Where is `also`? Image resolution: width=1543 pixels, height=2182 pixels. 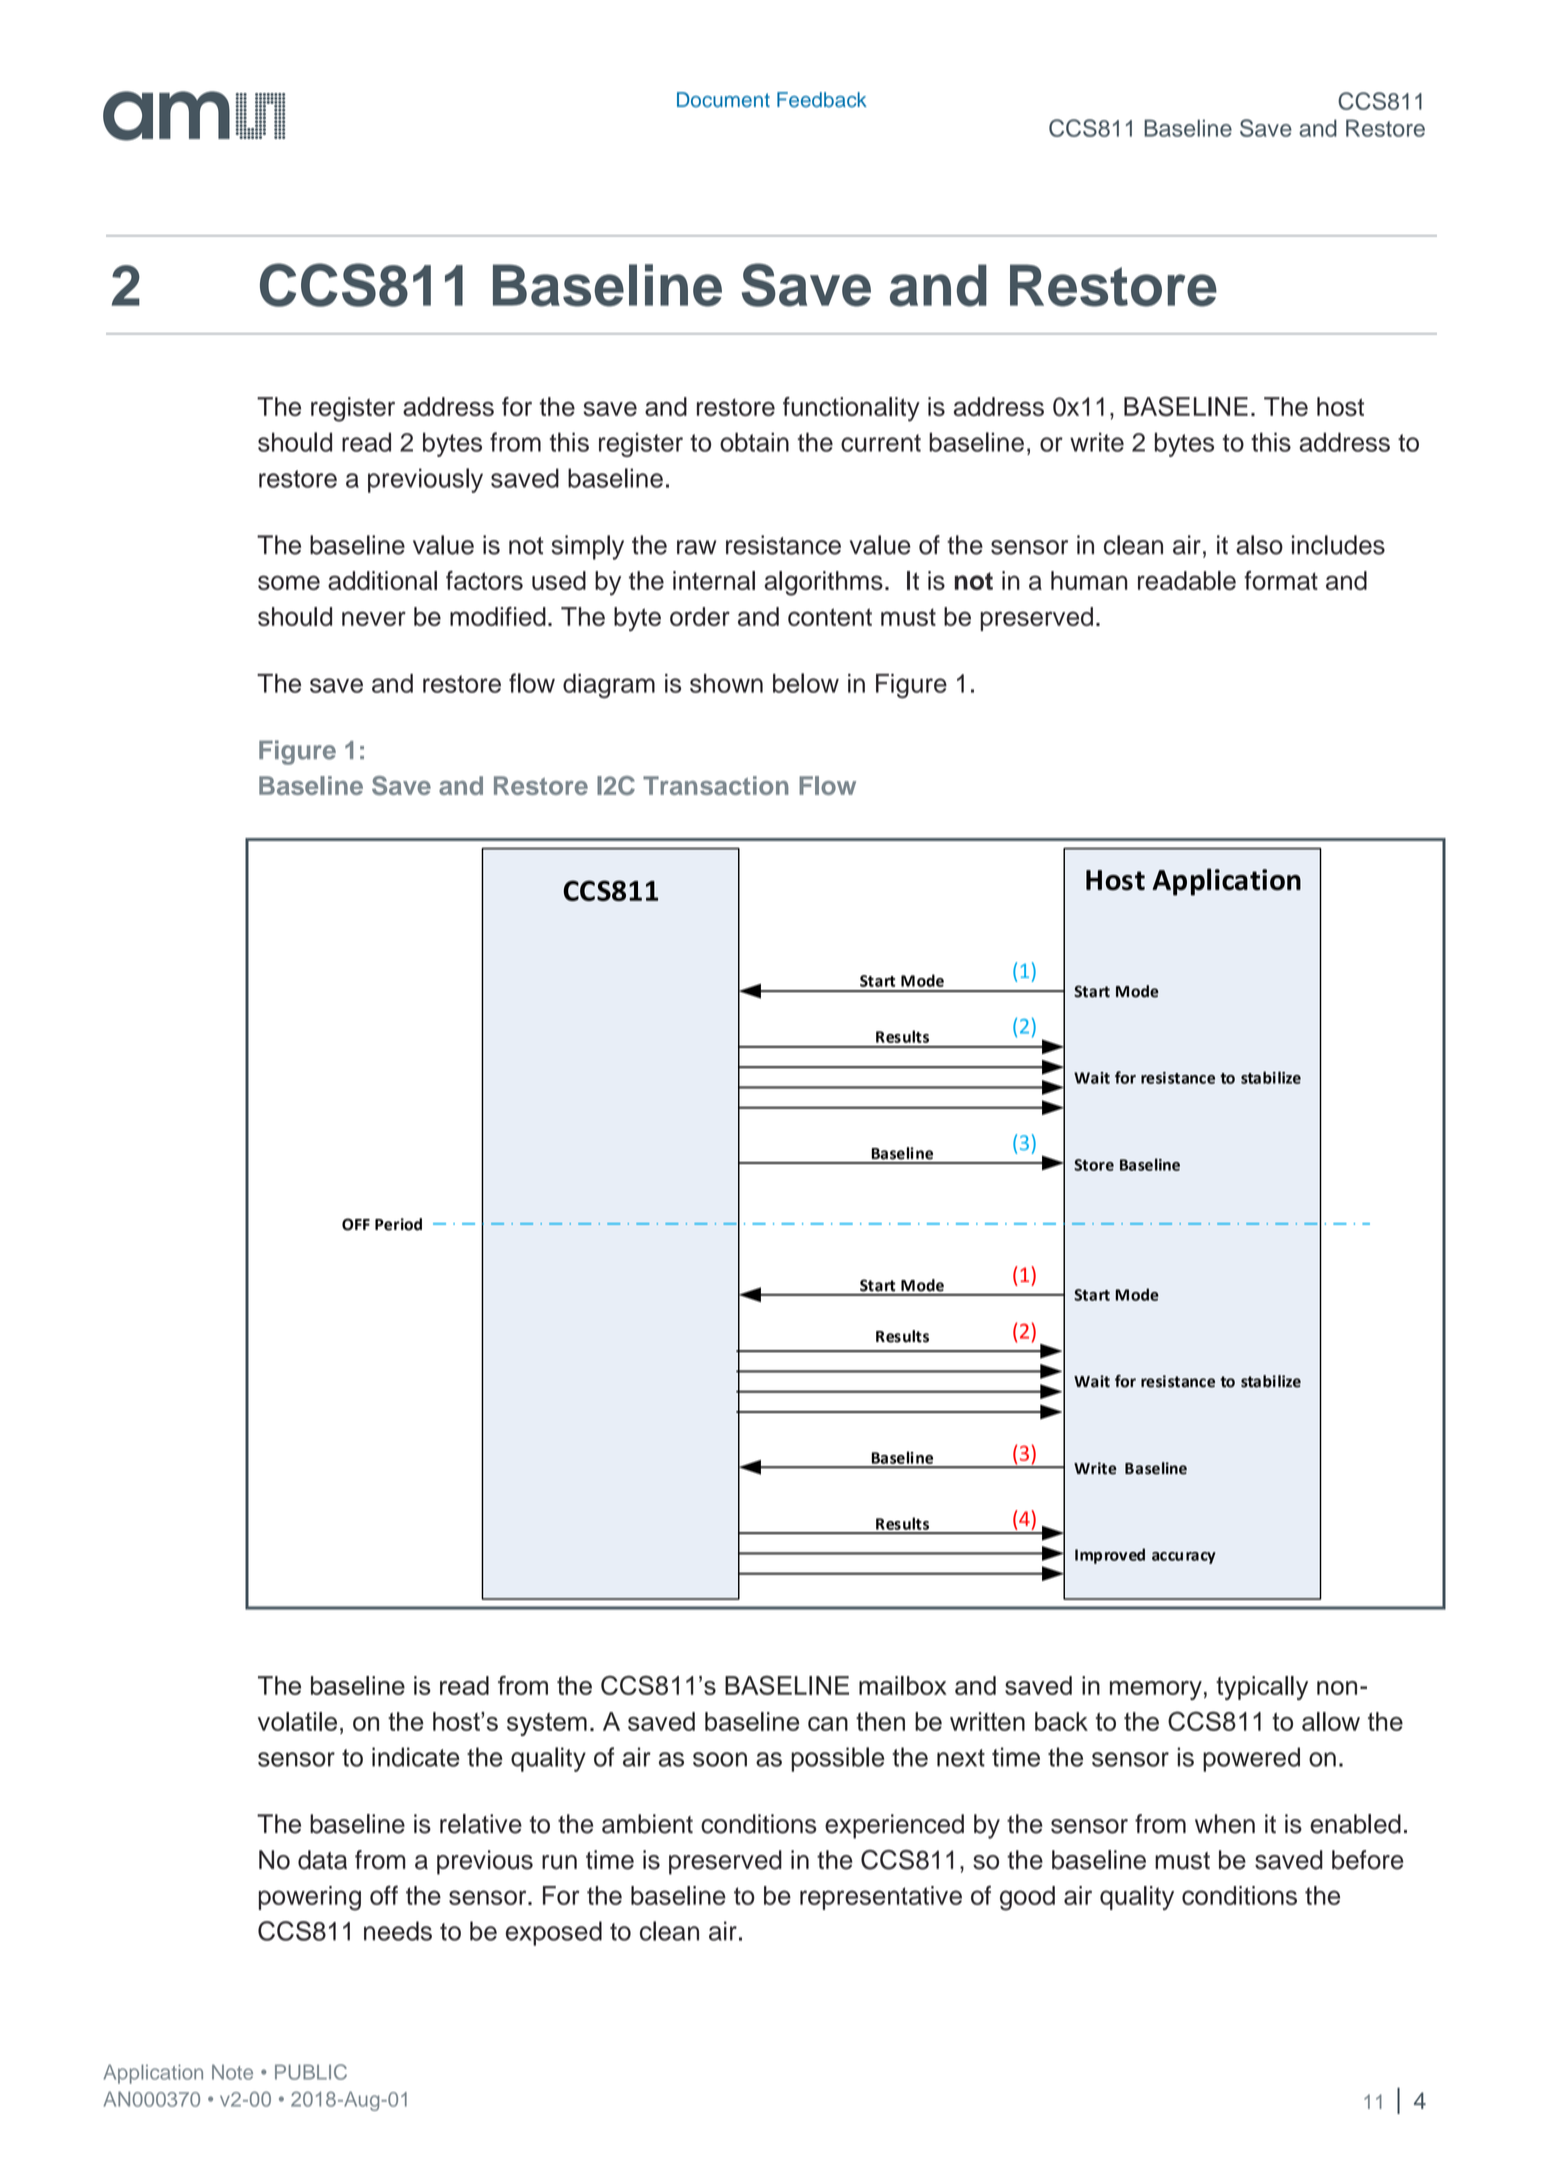
also is located at coordinates (1259, 545).
